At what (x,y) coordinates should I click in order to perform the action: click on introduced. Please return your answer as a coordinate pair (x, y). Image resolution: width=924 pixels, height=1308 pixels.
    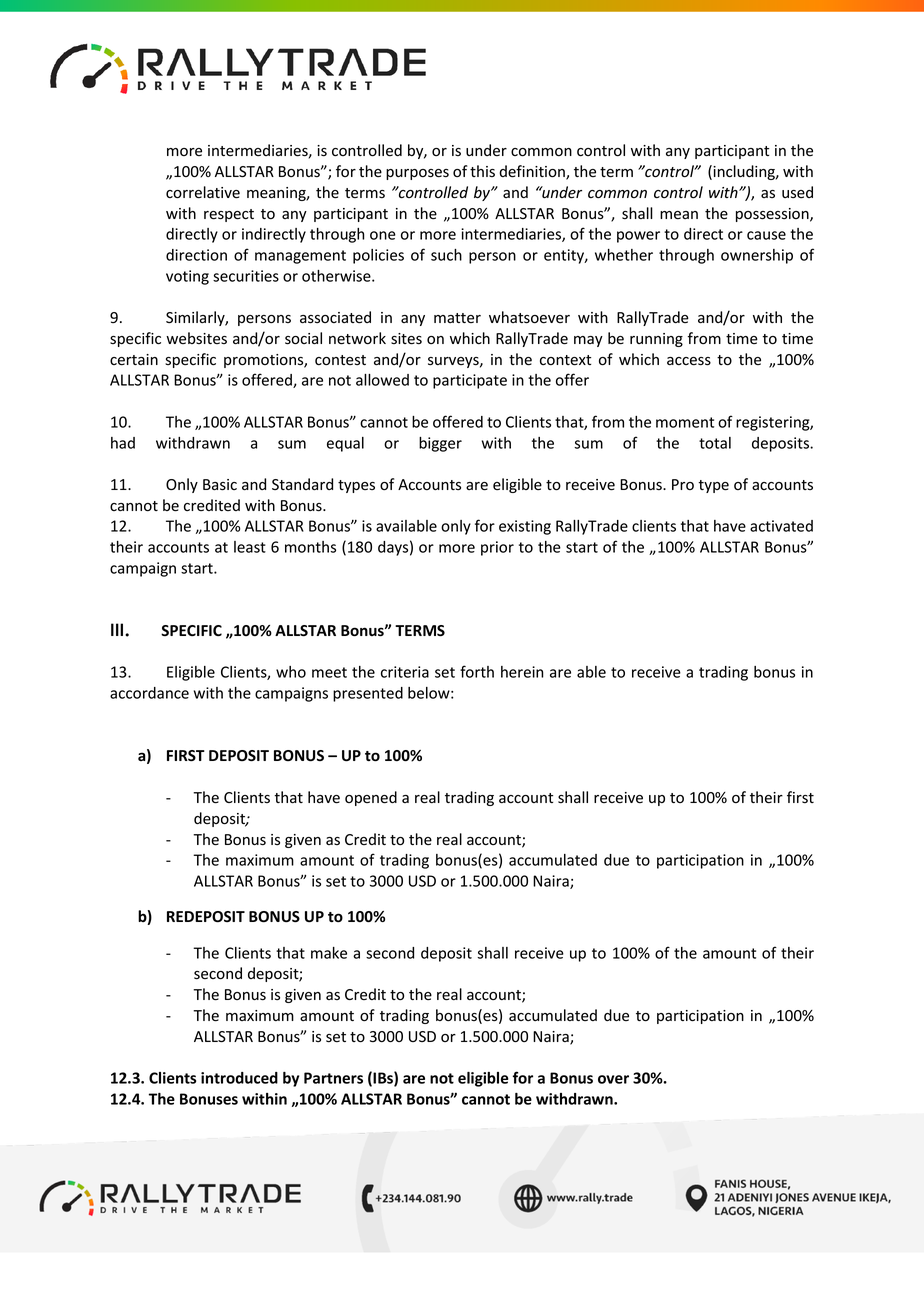
    Looking at the image, I should click on (239, 1078).
